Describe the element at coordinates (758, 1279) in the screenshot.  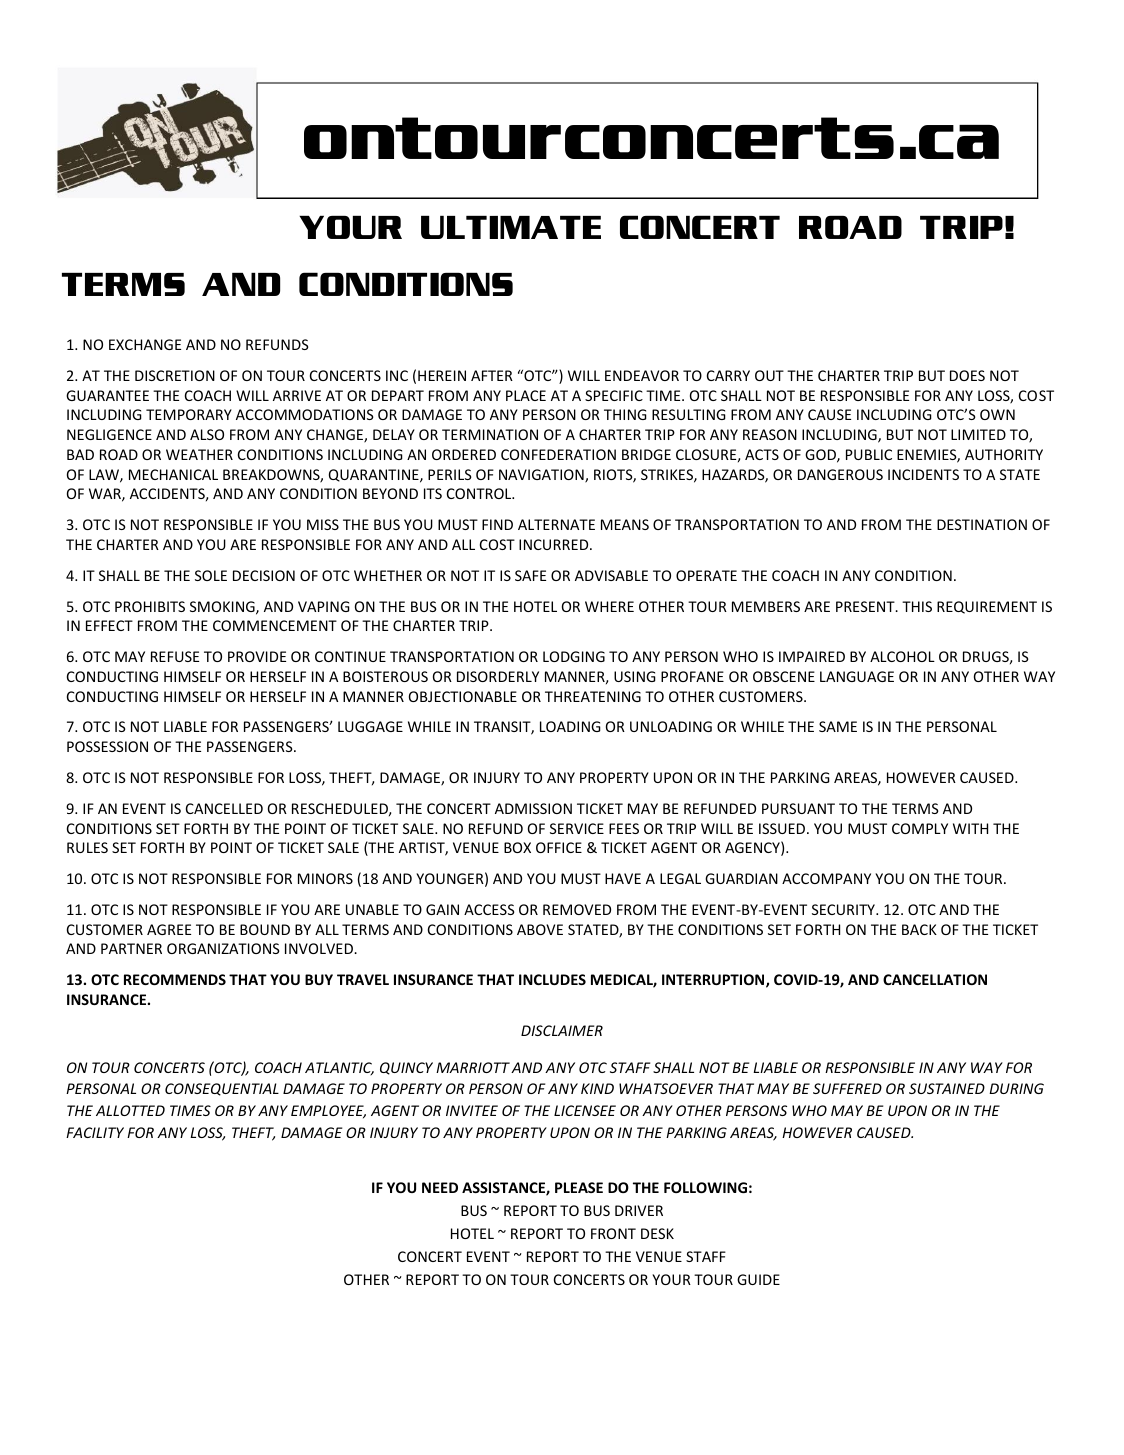
I see `GUIDE` at that location.
